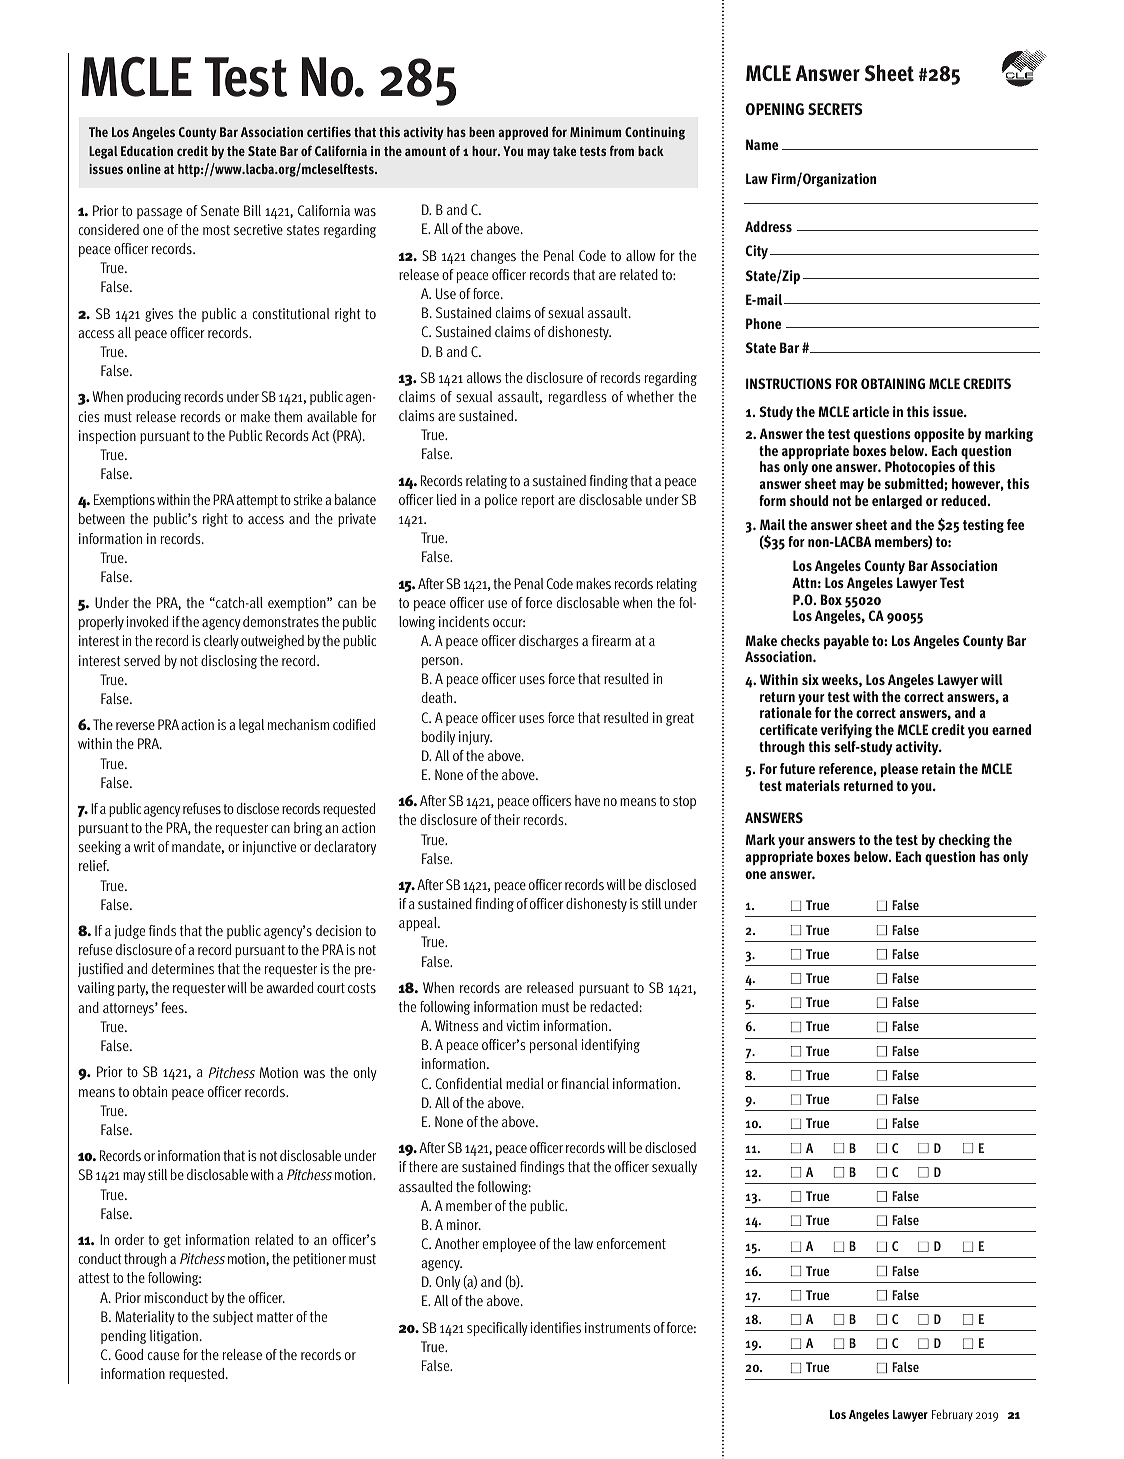 The width and height of the document is (1124, 1459). Describe the element at coordinates (615, 1006) in the document. I see `redacted` at that location.
